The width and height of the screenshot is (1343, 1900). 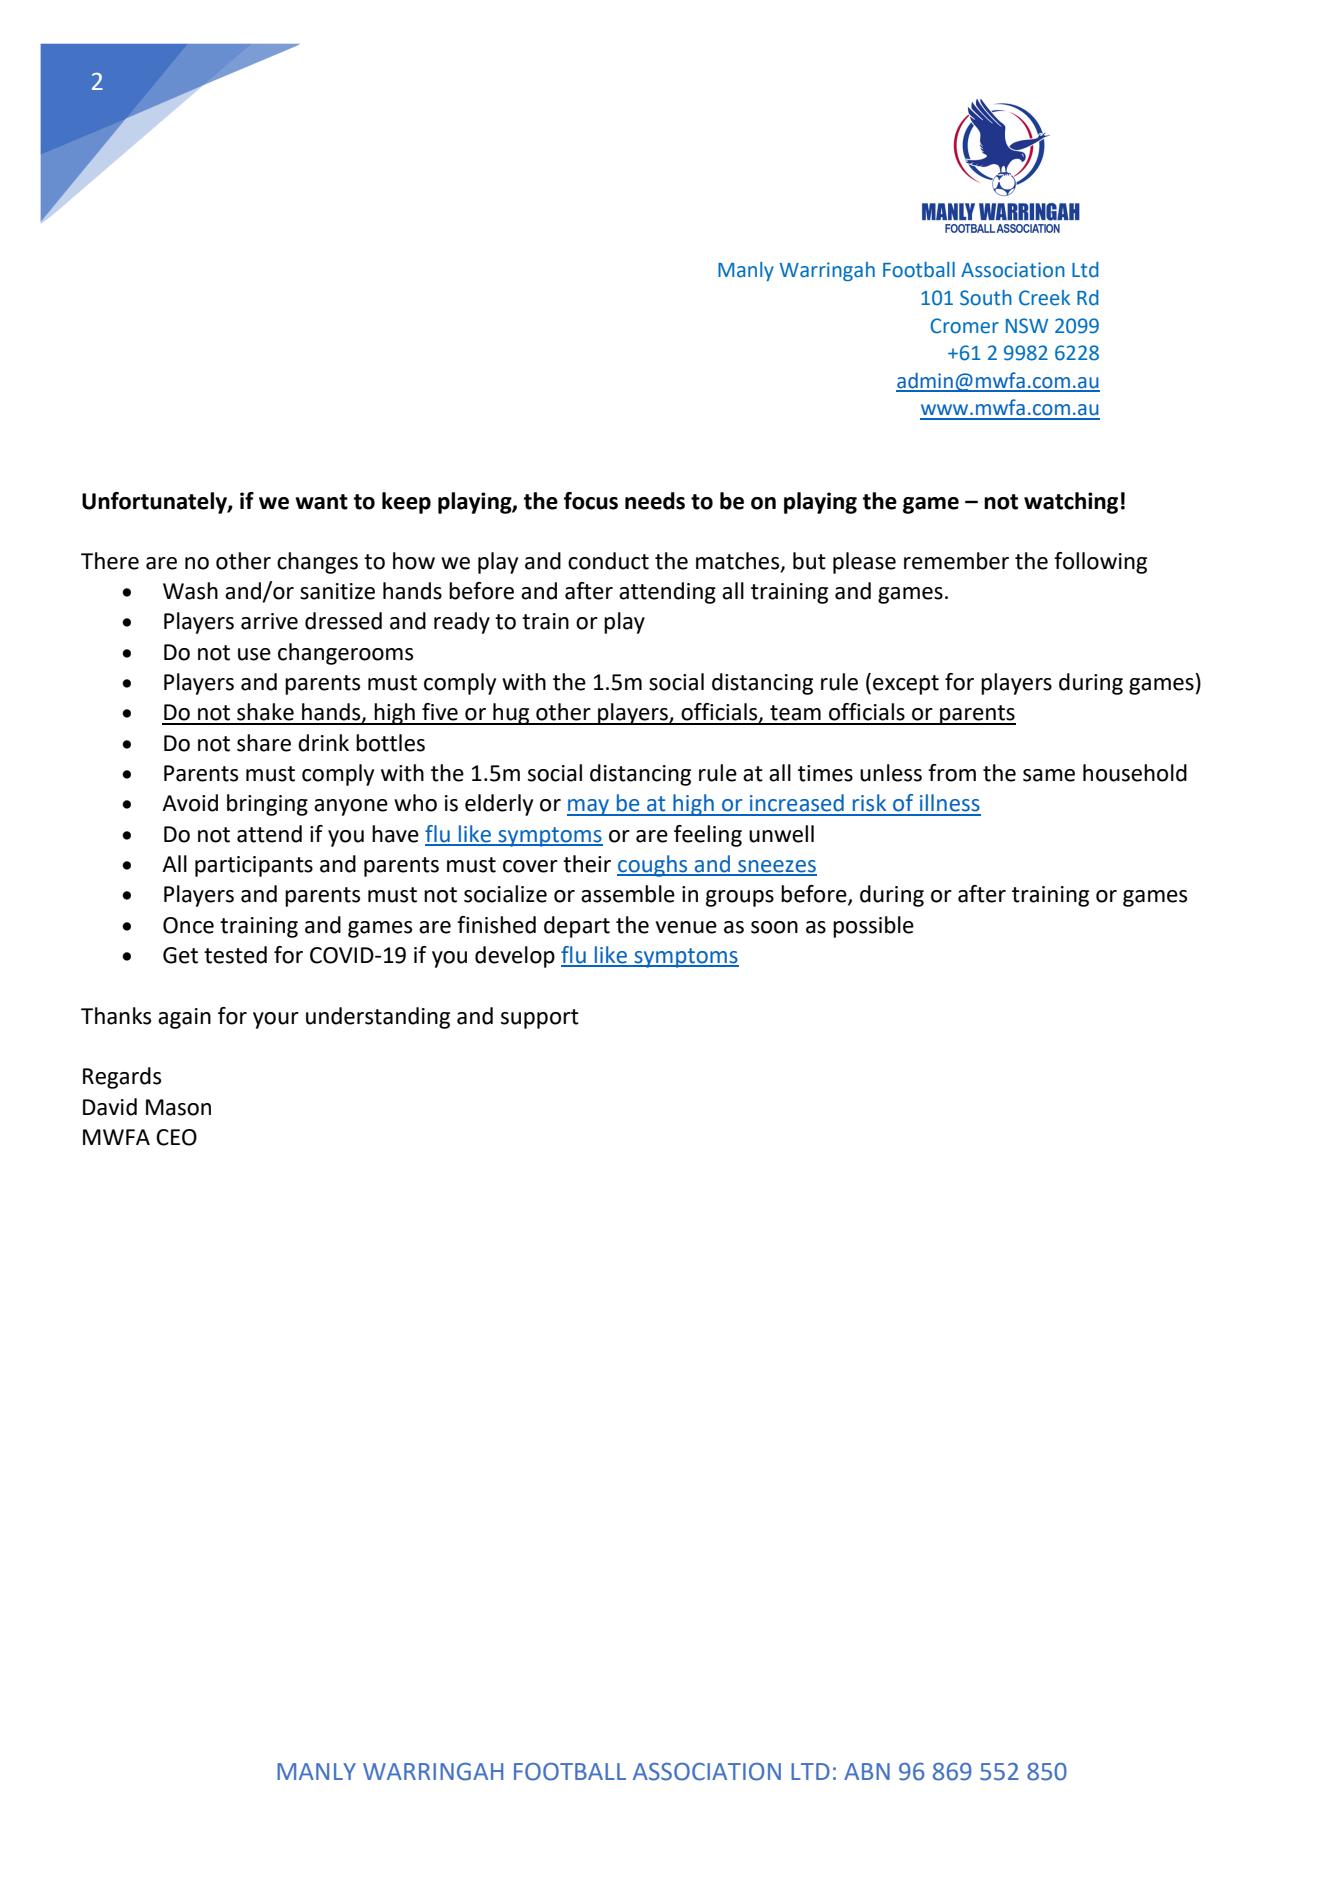 What do you see at coordinates (176, 1137) in the screenshot?
I see `CEO` at bounding box center [176, 1137].
